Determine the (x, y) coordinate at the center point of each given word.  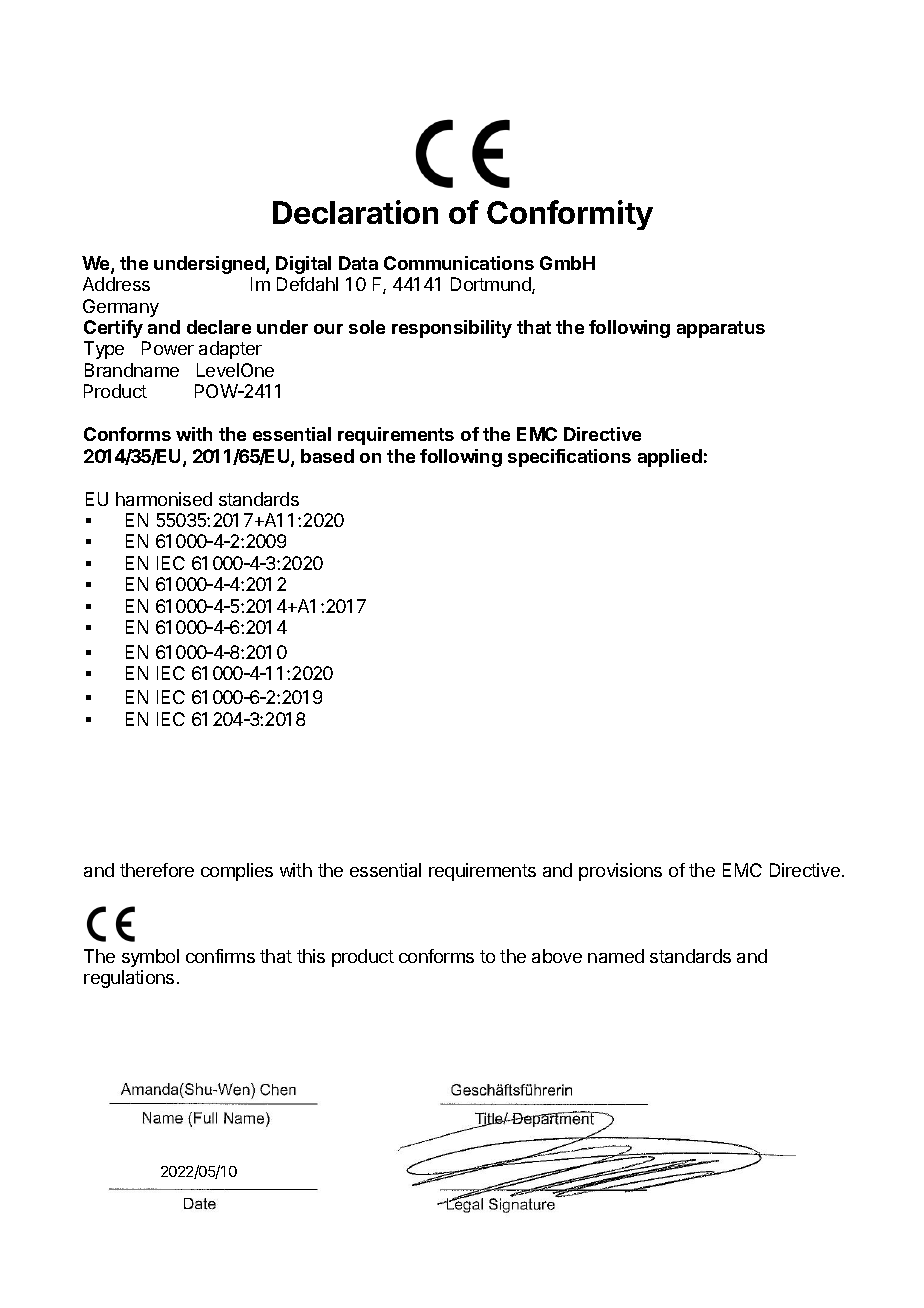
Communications (459, 263)
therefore (157, 870)
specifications (569, 458)
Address (116, 284)
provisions (620, 872)
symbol (150, 958)
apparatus (721, 329)
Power (168, 348)
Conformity (570, 215)
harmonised (164, 499)
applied (670, 458)
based (327, 456)
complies (237, 872)
